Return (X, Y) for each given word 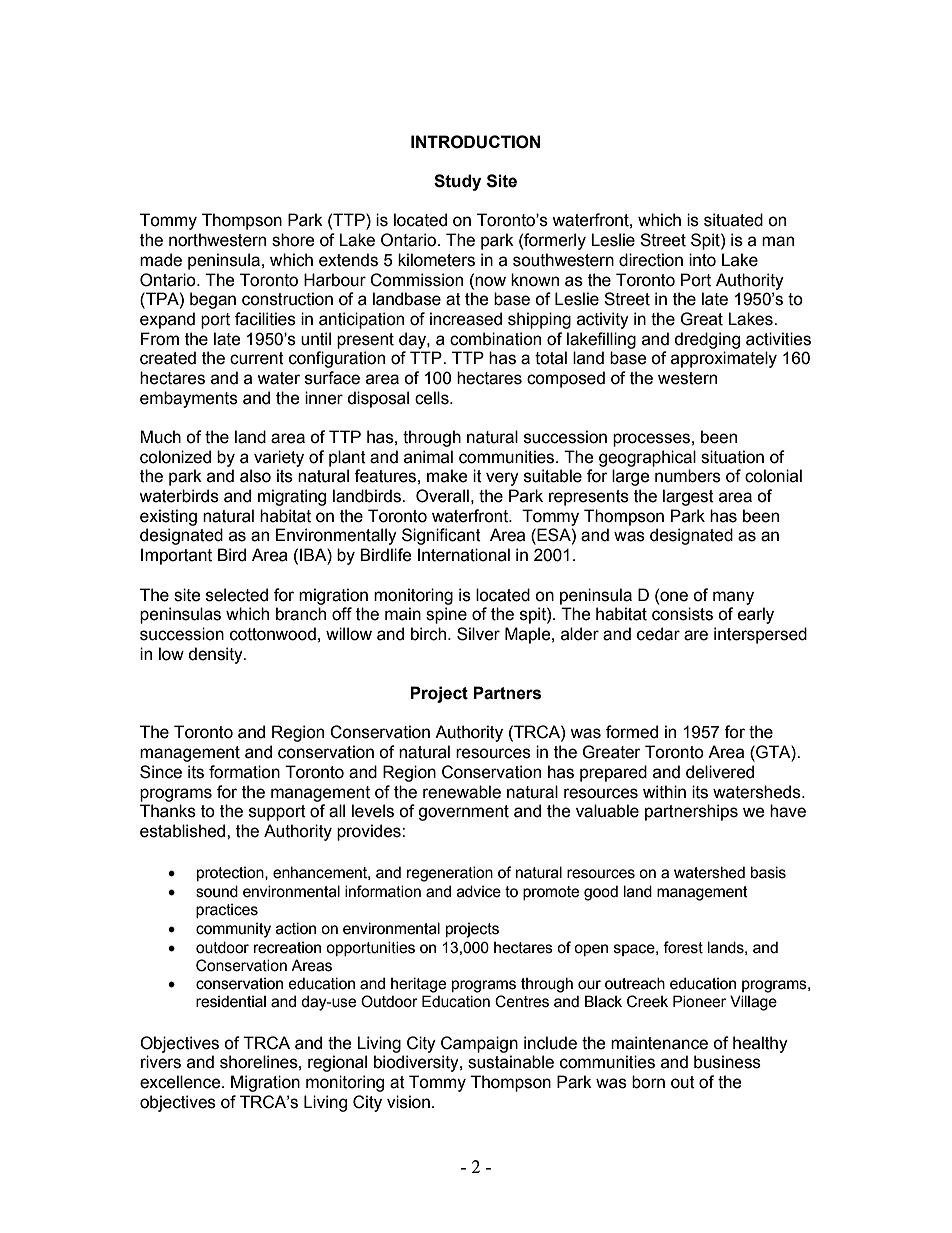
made (161, 260)
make (447, 476)
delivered (720, 772)
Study (457, 182)
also (255, 476)
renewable (462, 792)
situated (733, 220)
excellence (181, 1082)
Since (161, 772)
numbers (688, 476)
